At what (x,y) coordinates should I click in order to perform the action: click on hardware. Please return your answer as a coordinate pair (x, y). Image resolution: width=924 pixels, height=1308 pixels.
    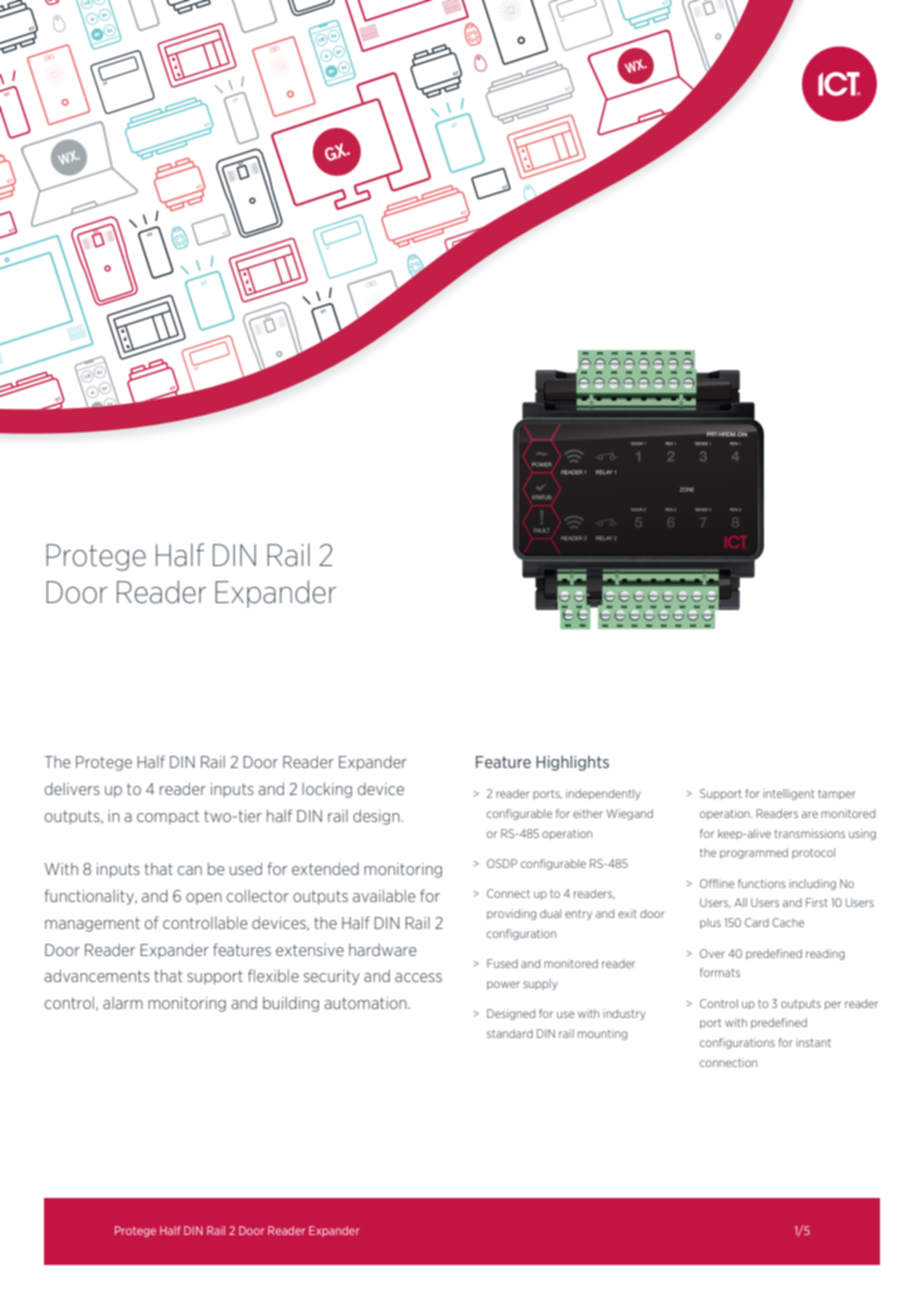
    Looking at the image, I should click on (383, 950).
